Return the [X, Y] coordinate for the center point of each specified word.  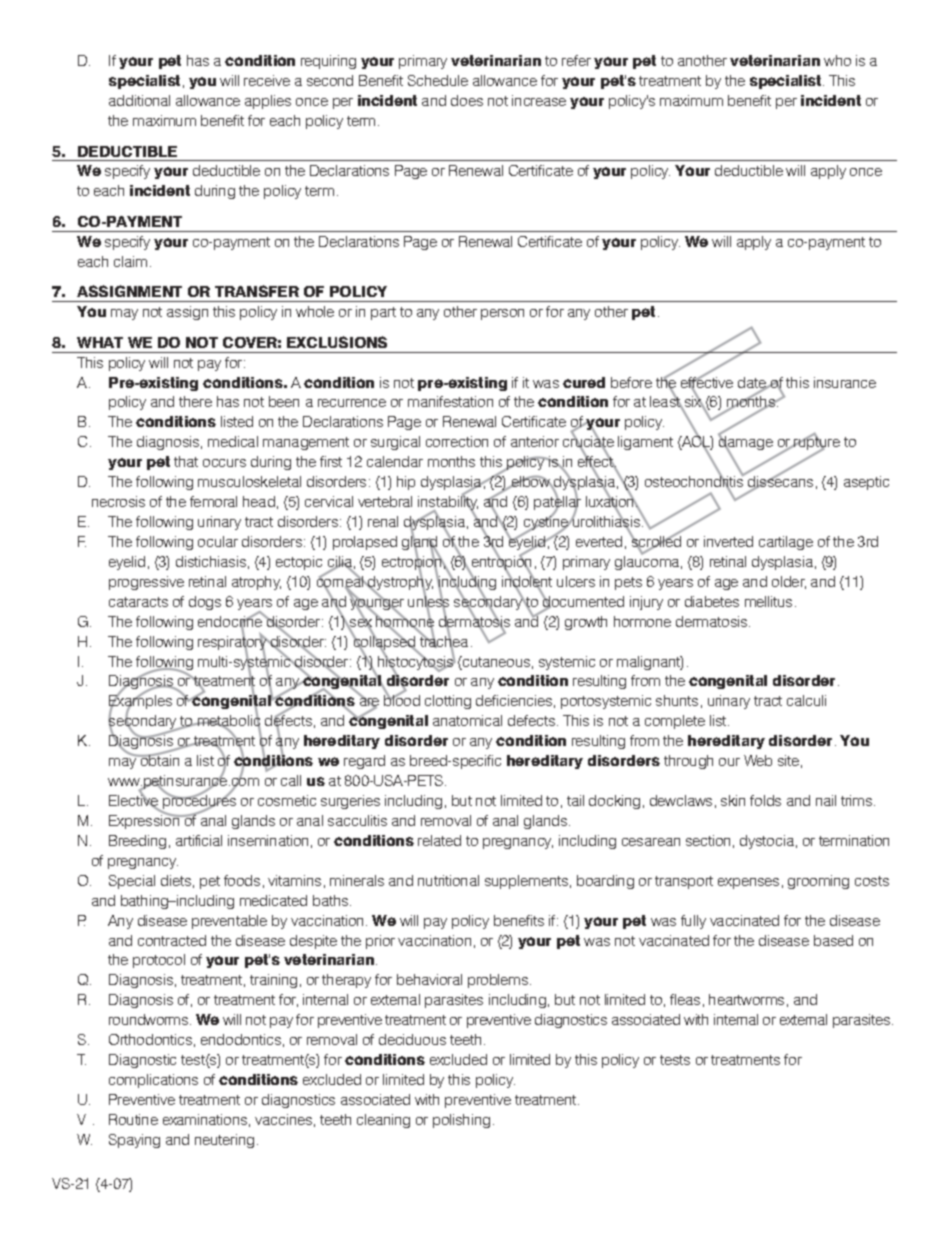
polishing [461, 1121]
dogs [205, 603]
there [195, 401]
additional [139, 100]
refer [576, 60]
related [439, 840]
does [467, 100]
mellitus [768, 601]
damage [745, 443]
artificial [199, 840]
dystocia [767, 842]
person [502, 314]
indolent [527, 581]
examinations [205, 1119]
